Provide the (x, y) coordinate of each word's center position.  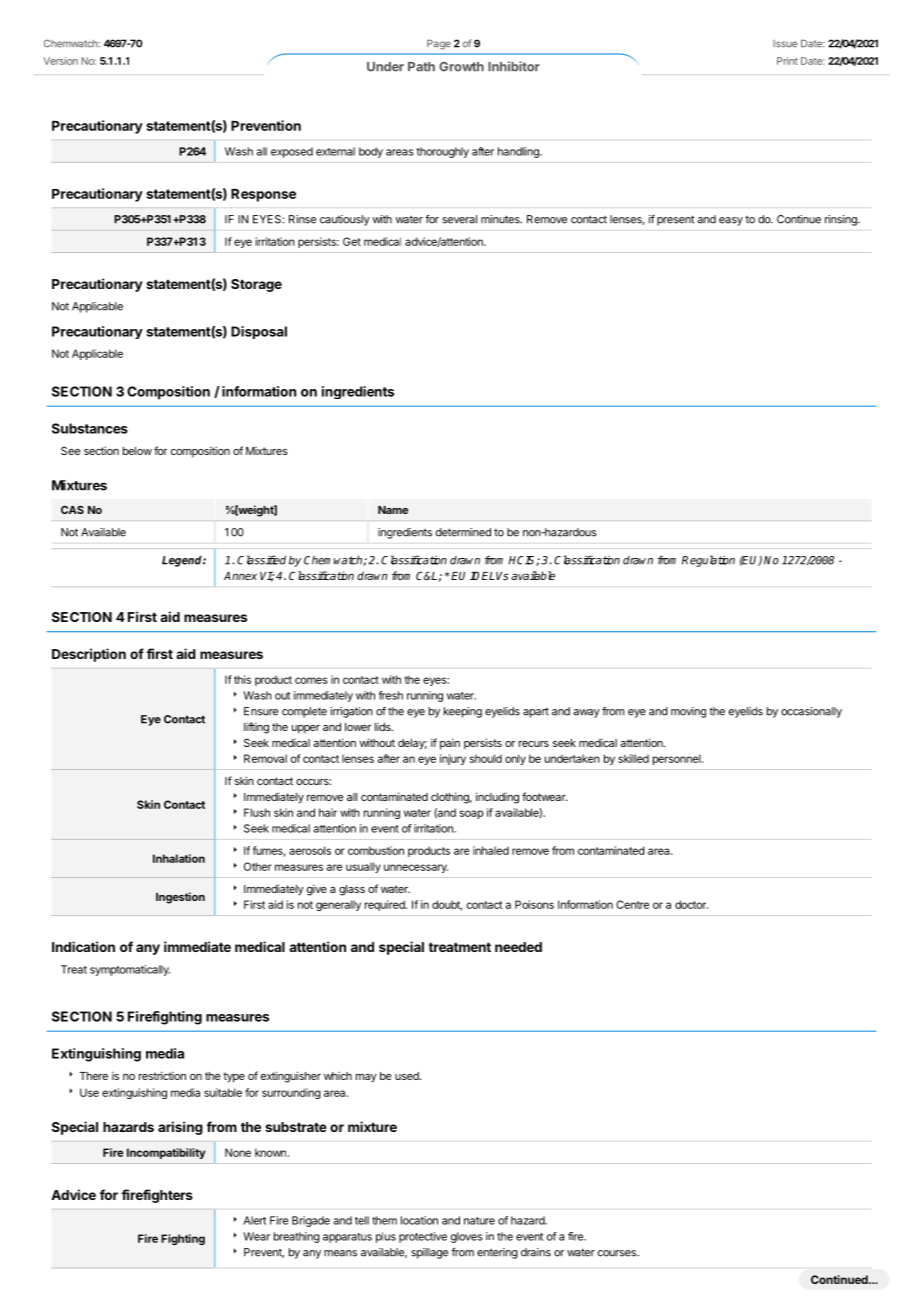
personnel (678, 759)
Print (787, 61)
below (137, 451)
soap (472, 814)
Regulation (708, 561)
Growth (461, 67)
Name (393, 510)
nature (479, 1221)
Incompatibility (166, 1153)
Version (61, 61)
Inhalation (179, 858)
